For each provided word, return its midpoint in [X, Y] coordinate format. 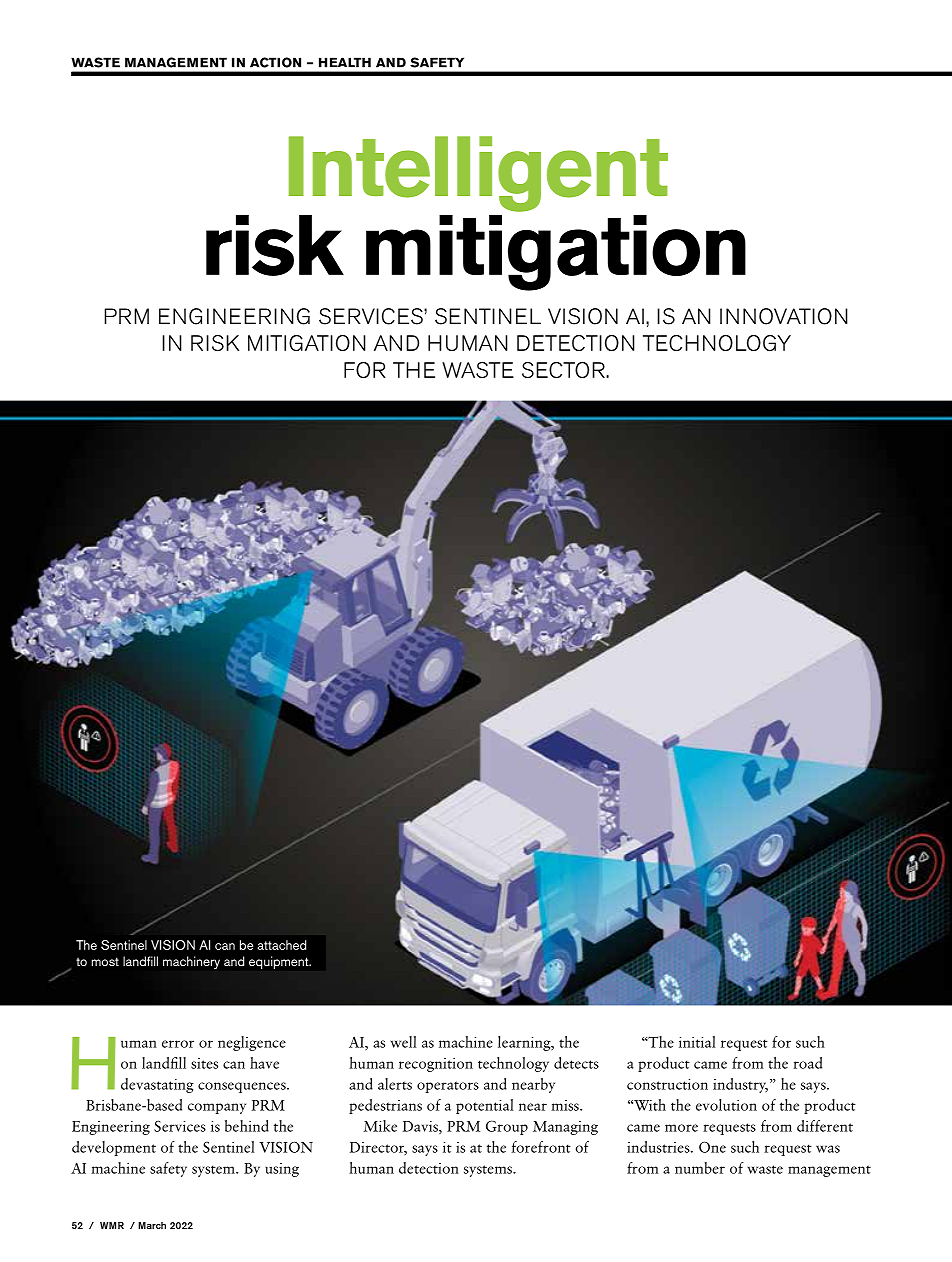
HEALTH [345, 62]
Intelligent [478, 174]
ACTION [275, 62]
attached [281, 945]
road [807, 1063]
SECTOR [564, 370]
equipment [280, 962]
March [152, 1225]
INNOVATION [784, 316]
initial [697, 1042]
